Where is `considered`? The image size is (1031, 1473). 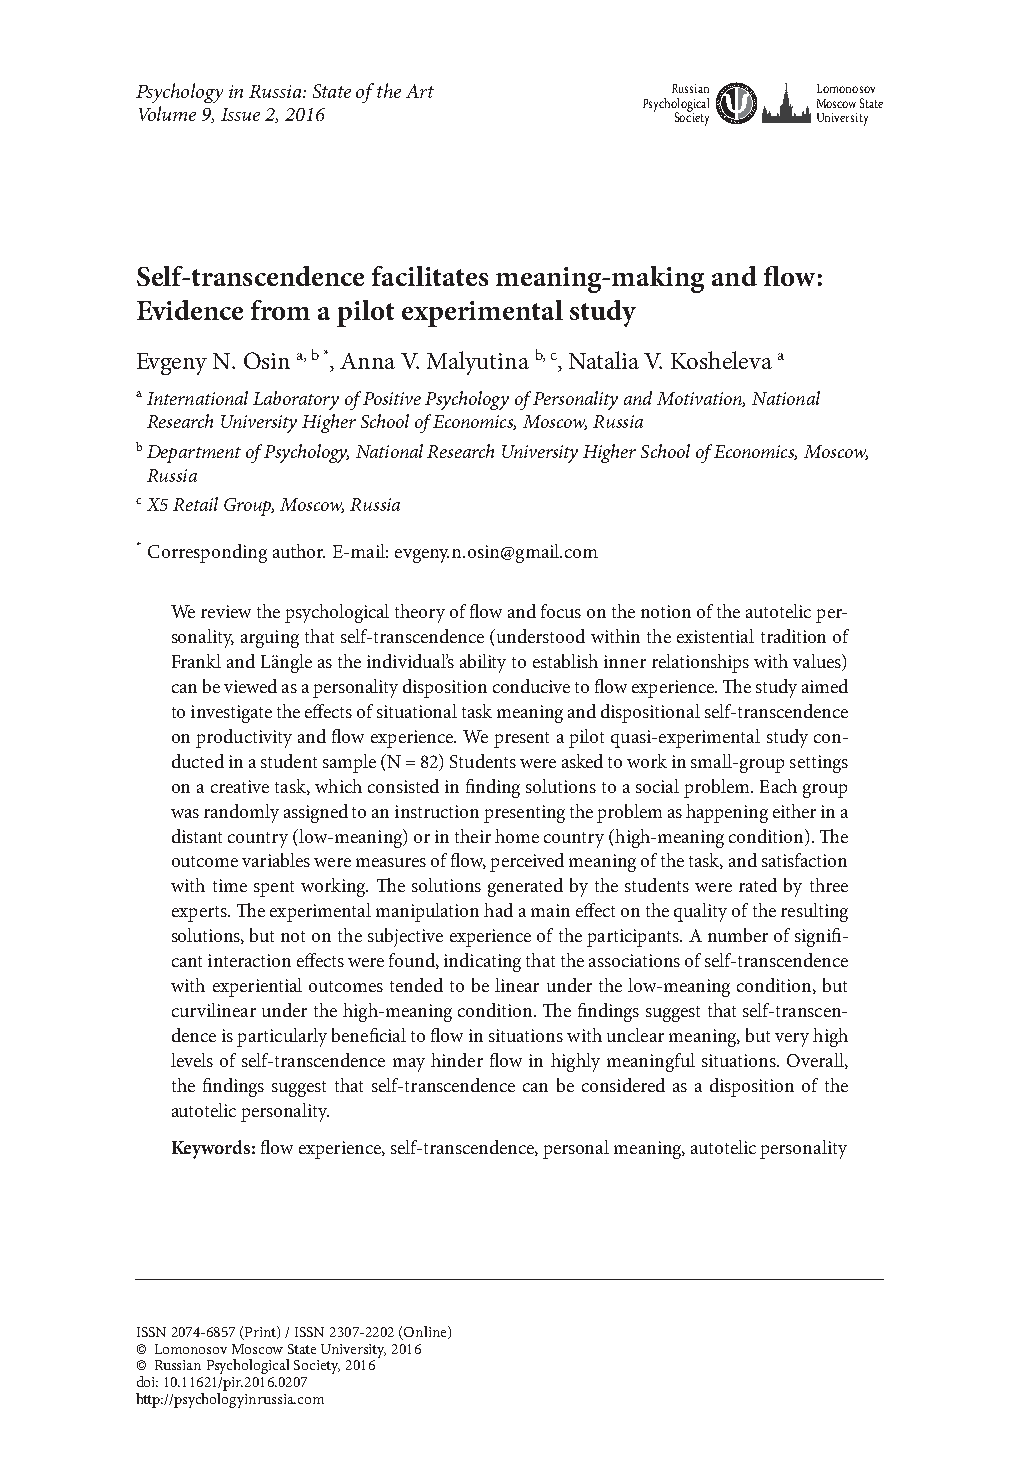 considered is located at coordinates (623, 1085).
